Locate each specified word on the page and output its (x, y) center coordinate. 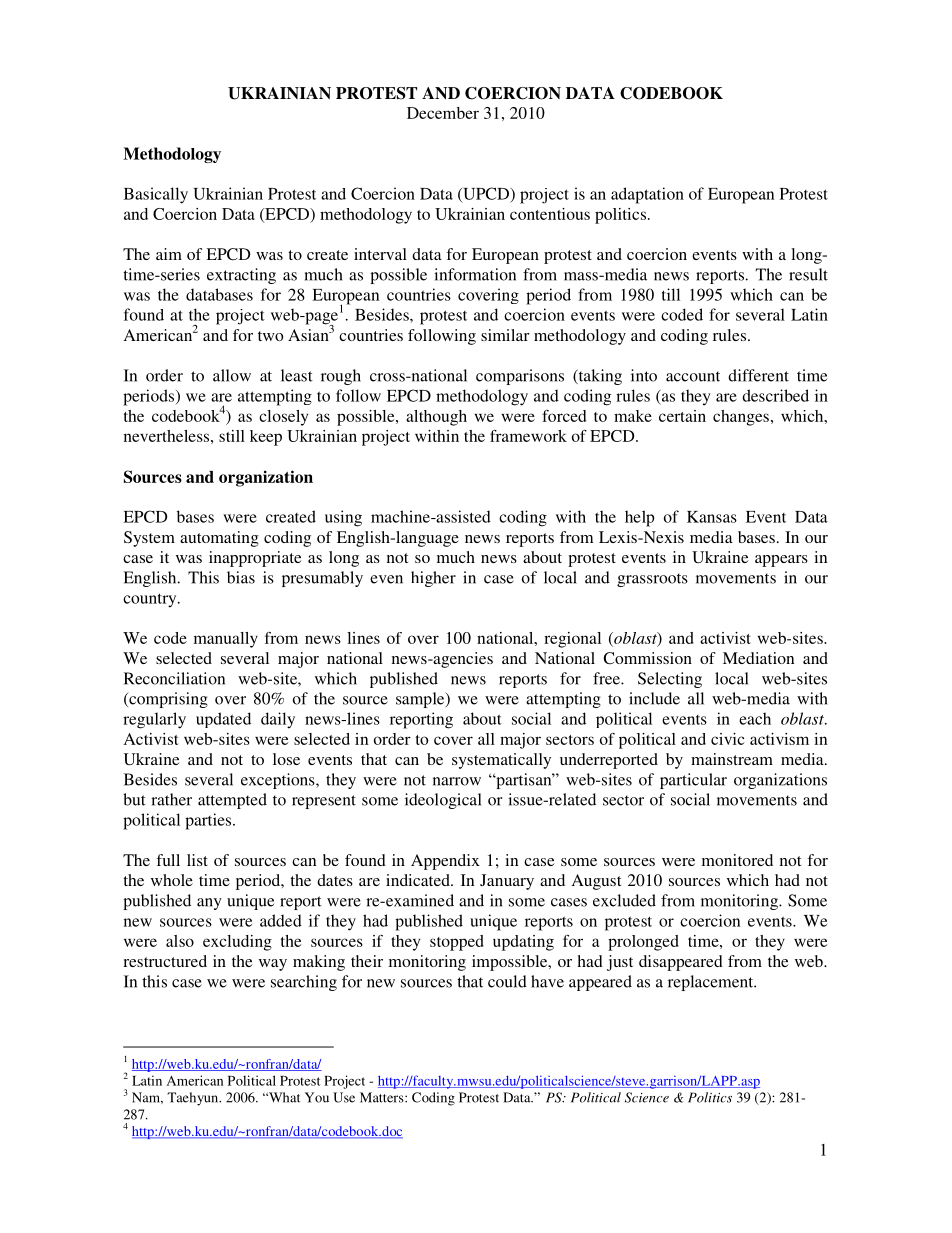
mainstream (732, 759)
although (436, 418)
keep (266, 438)
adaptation (647, 195)
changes (741, 418)
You (317, 1097)
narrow (457, 781)
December (443, 113)
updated (223, 720)
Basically (156, 195)
